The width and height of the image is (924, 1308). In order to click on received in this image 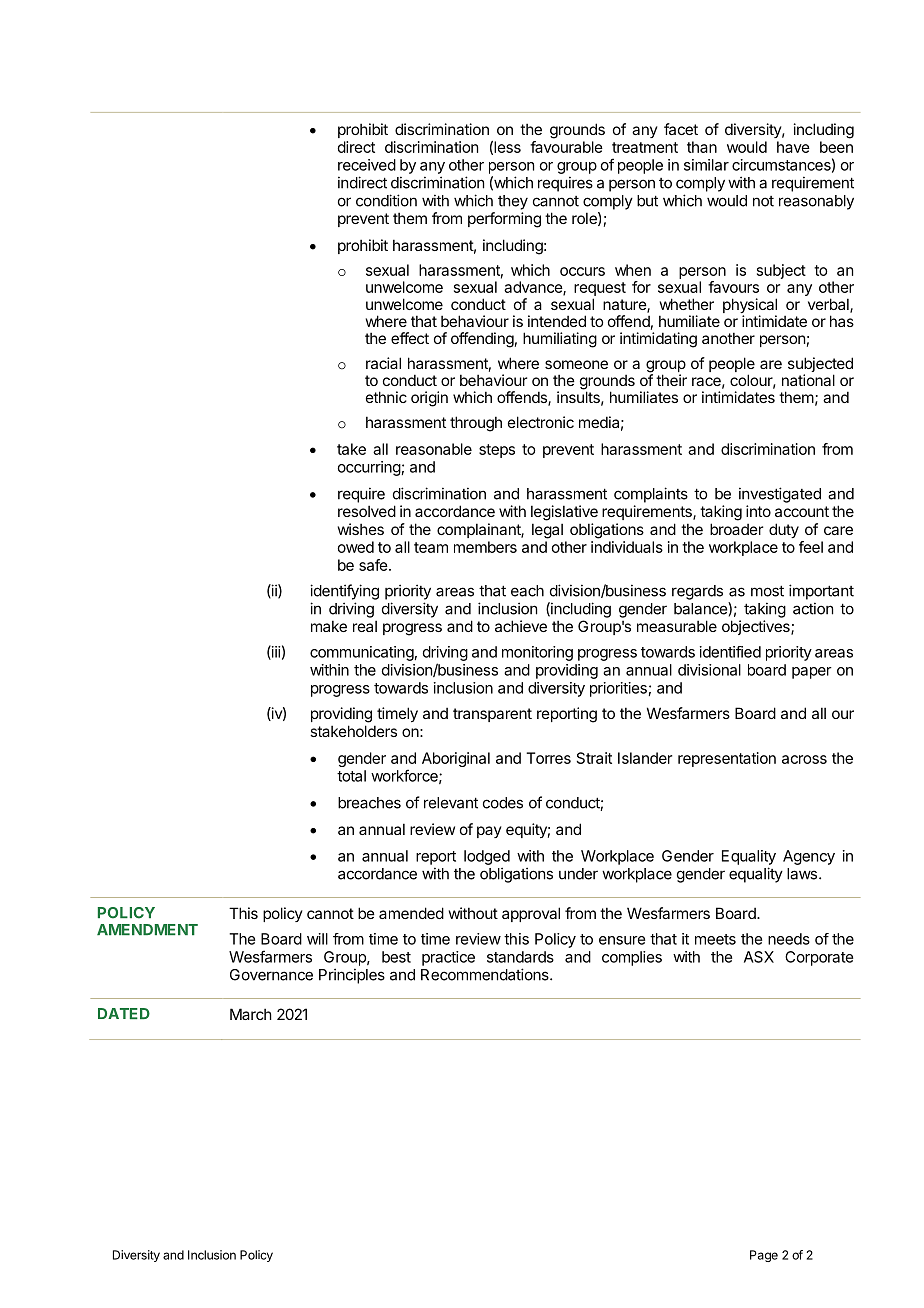, I will do `click(367, 165)`.
